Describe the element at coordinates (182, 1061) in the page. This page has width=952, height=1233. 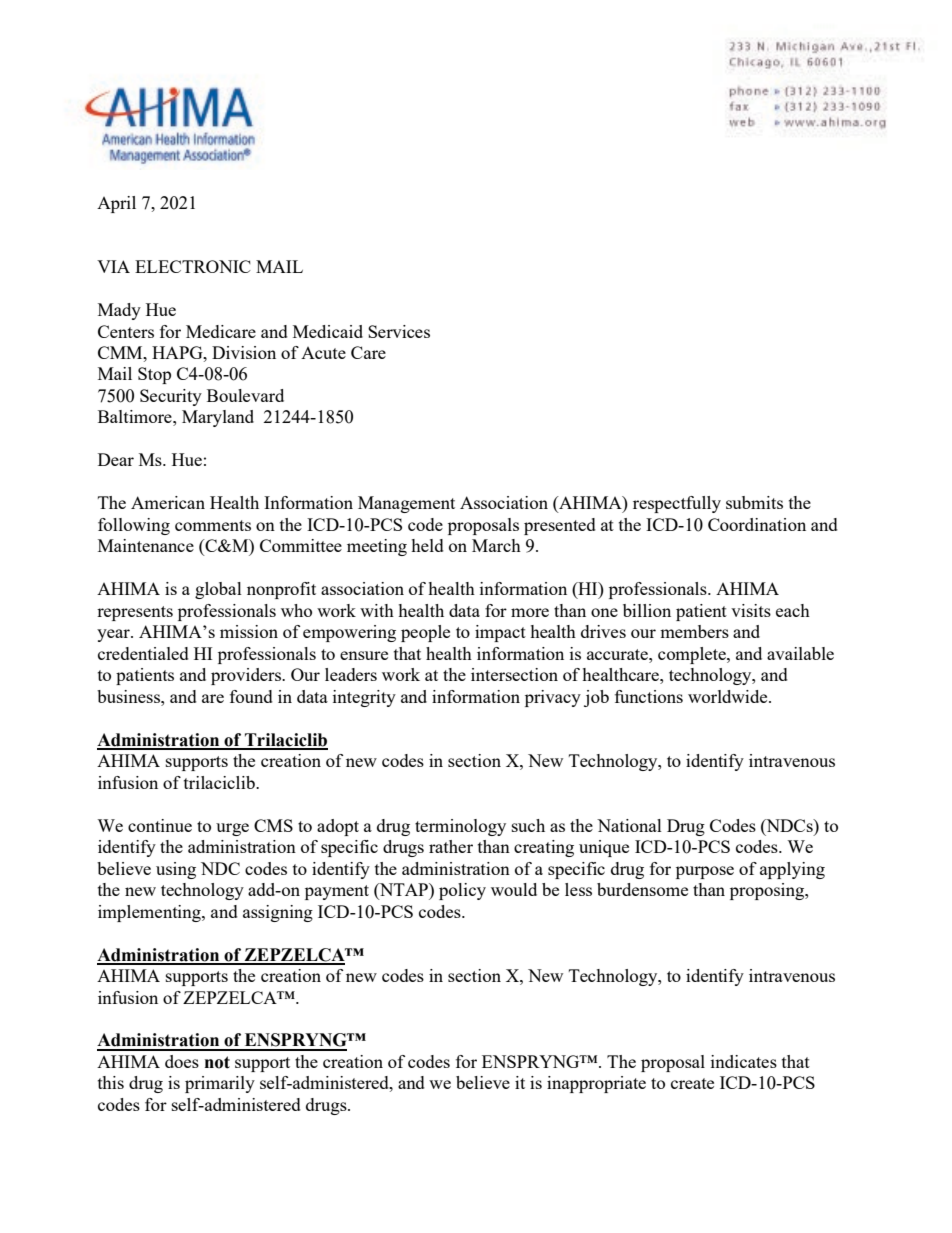
I see `does` at that location.
